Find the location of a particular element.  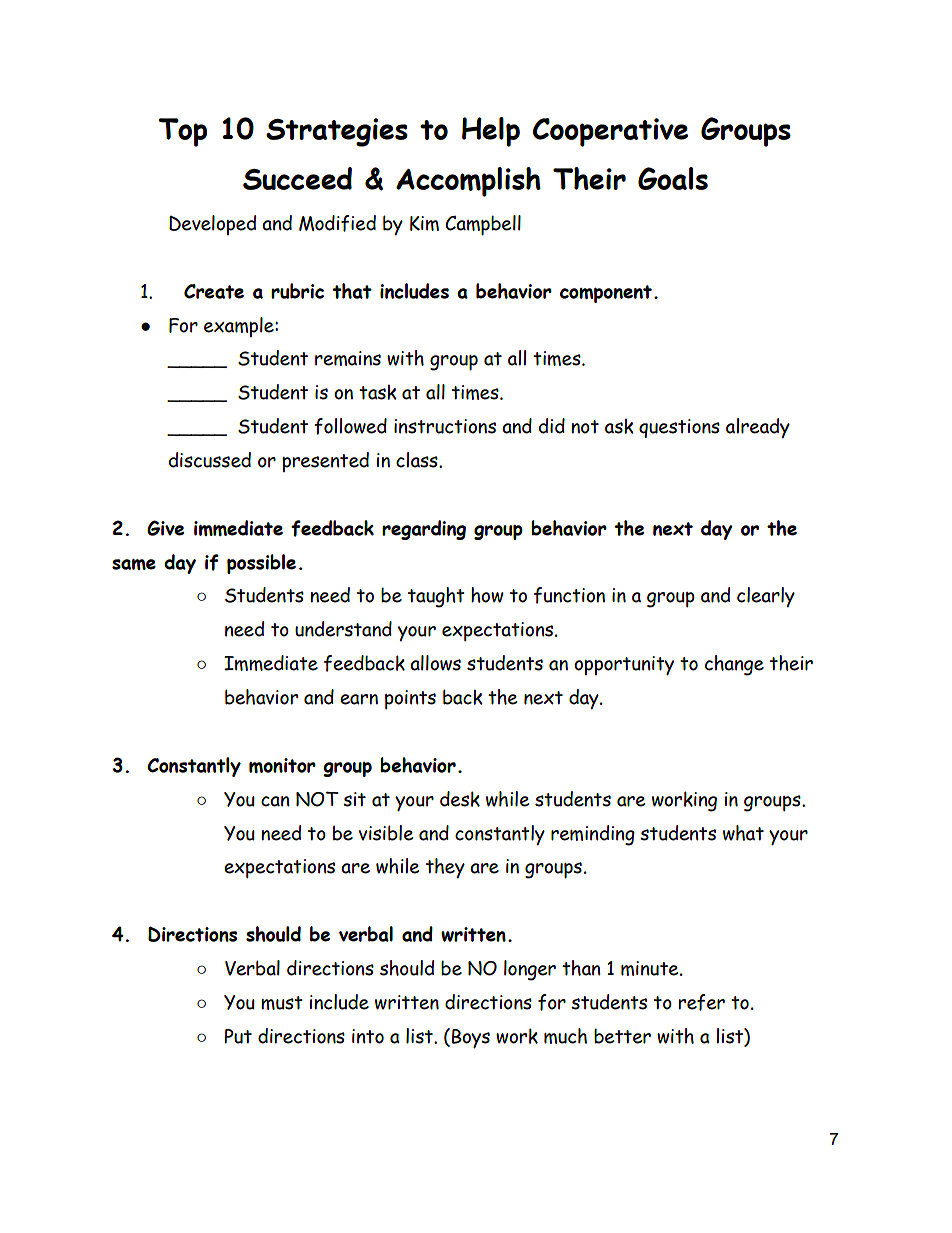

Goals is located at coordinates (673, 178).
